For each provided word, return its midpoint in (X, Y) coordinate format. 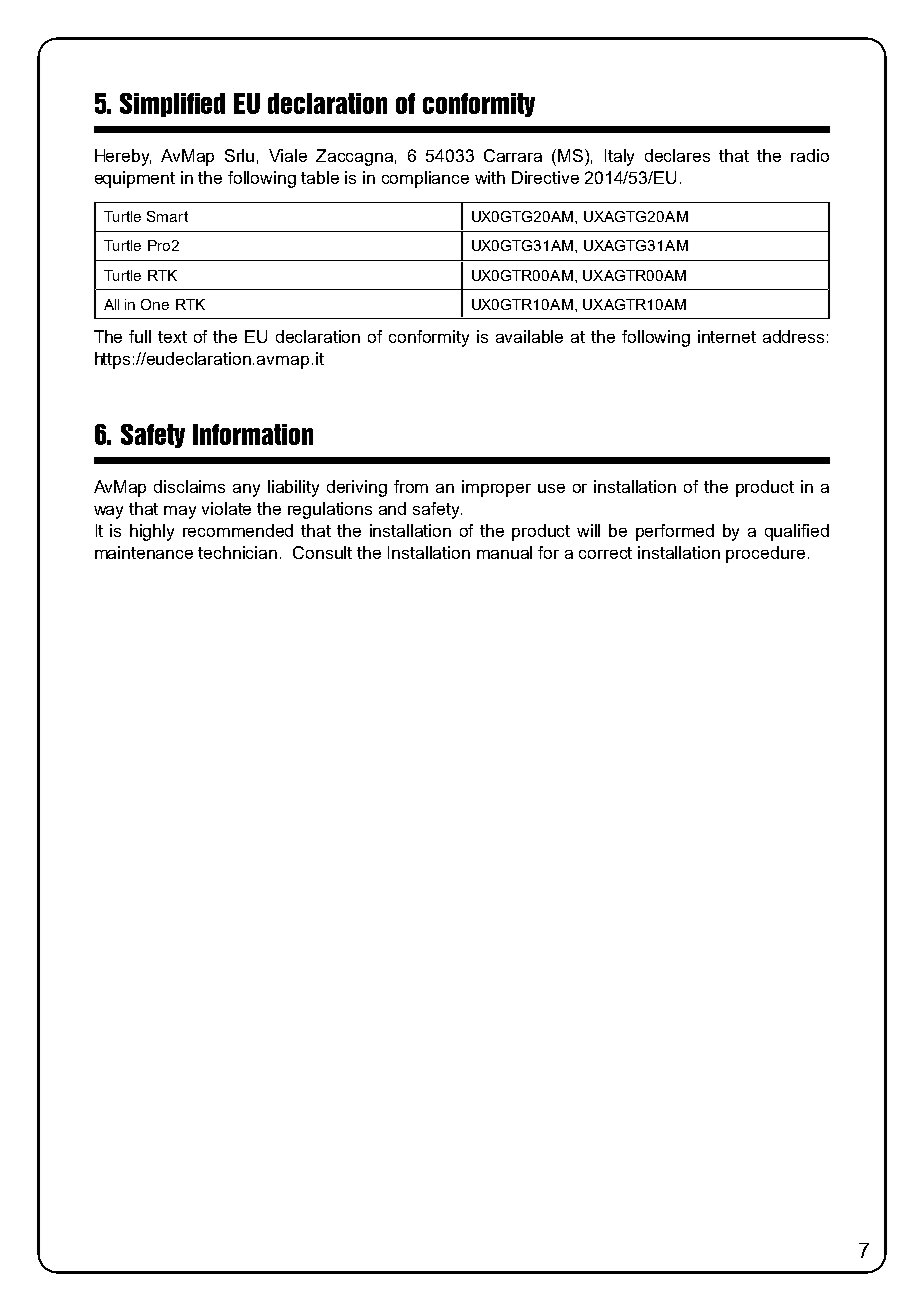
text (172, 337)
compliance (425, 179)
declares (677, 155)
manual (504, 552)
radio (810, 155)
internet (727, 336)
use (551, 488)
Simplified (172, 105)
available (529, 336)
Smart (167, 216)
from (411, 486)
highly (152, 532)
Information (253, 434)
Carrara (513, 155)
